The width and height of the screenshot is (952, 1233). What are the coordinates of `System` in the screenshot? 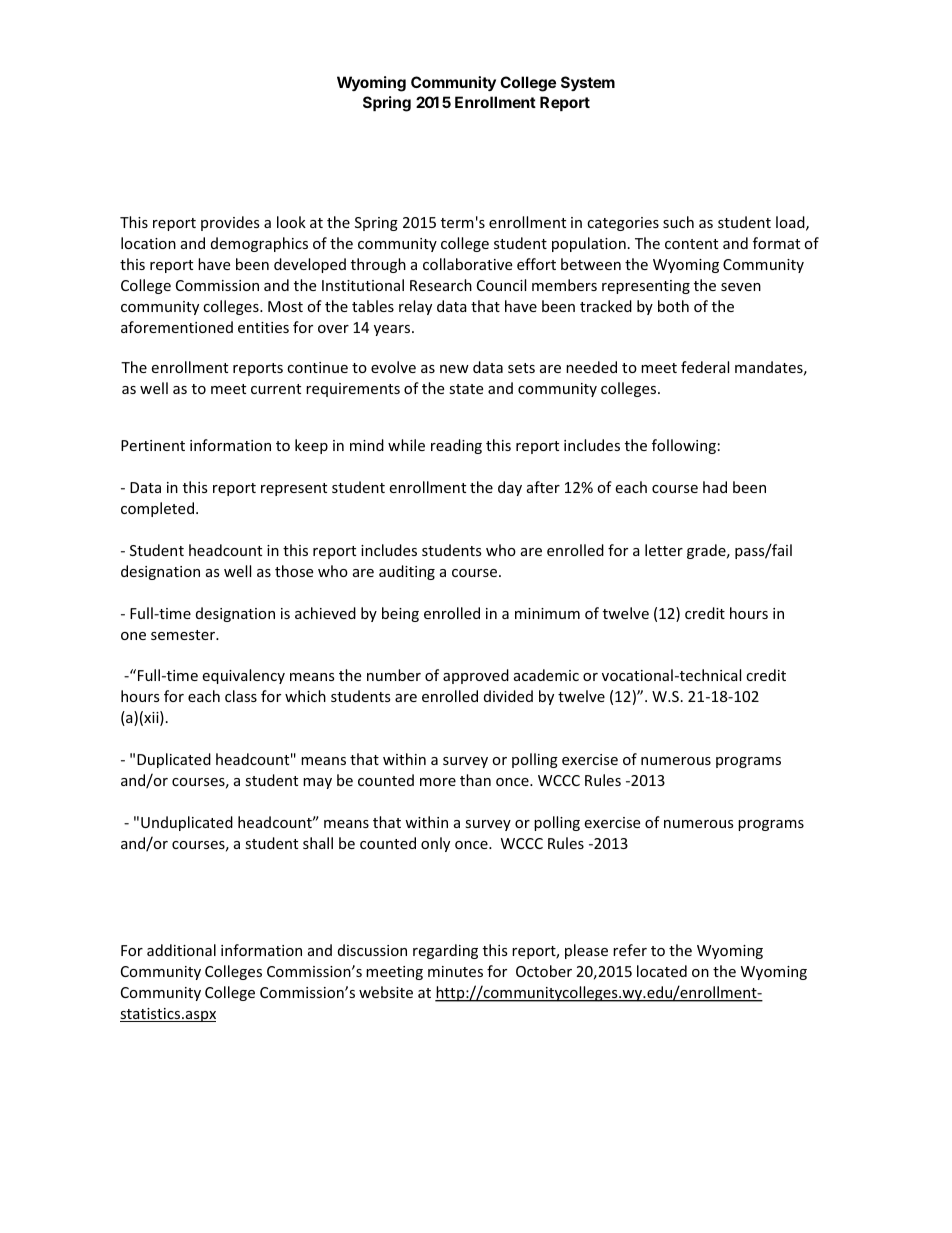 It's located at (588, 83).
